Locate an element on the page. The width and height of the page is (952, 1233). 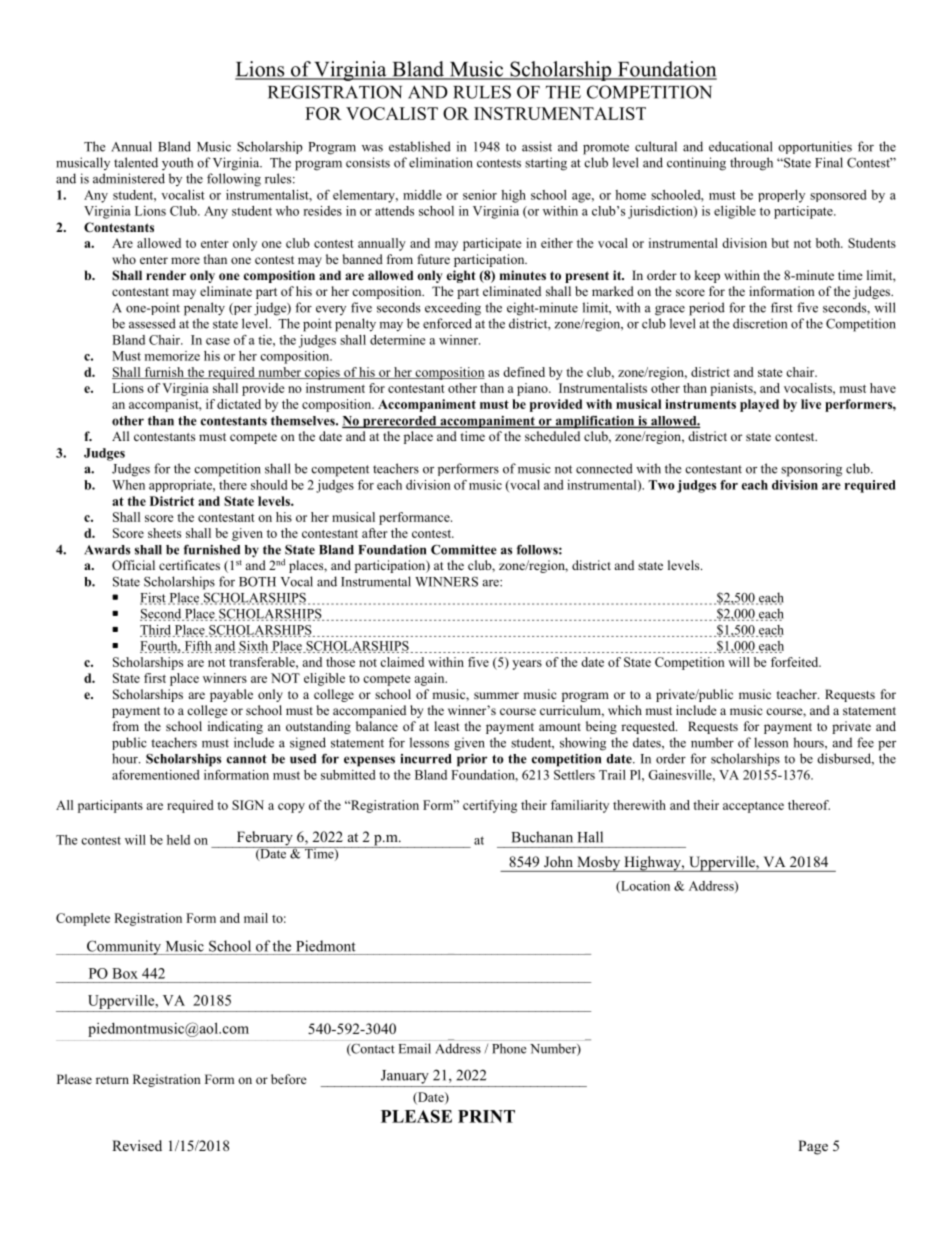
Revised is located at coordinates (137, 1145).
